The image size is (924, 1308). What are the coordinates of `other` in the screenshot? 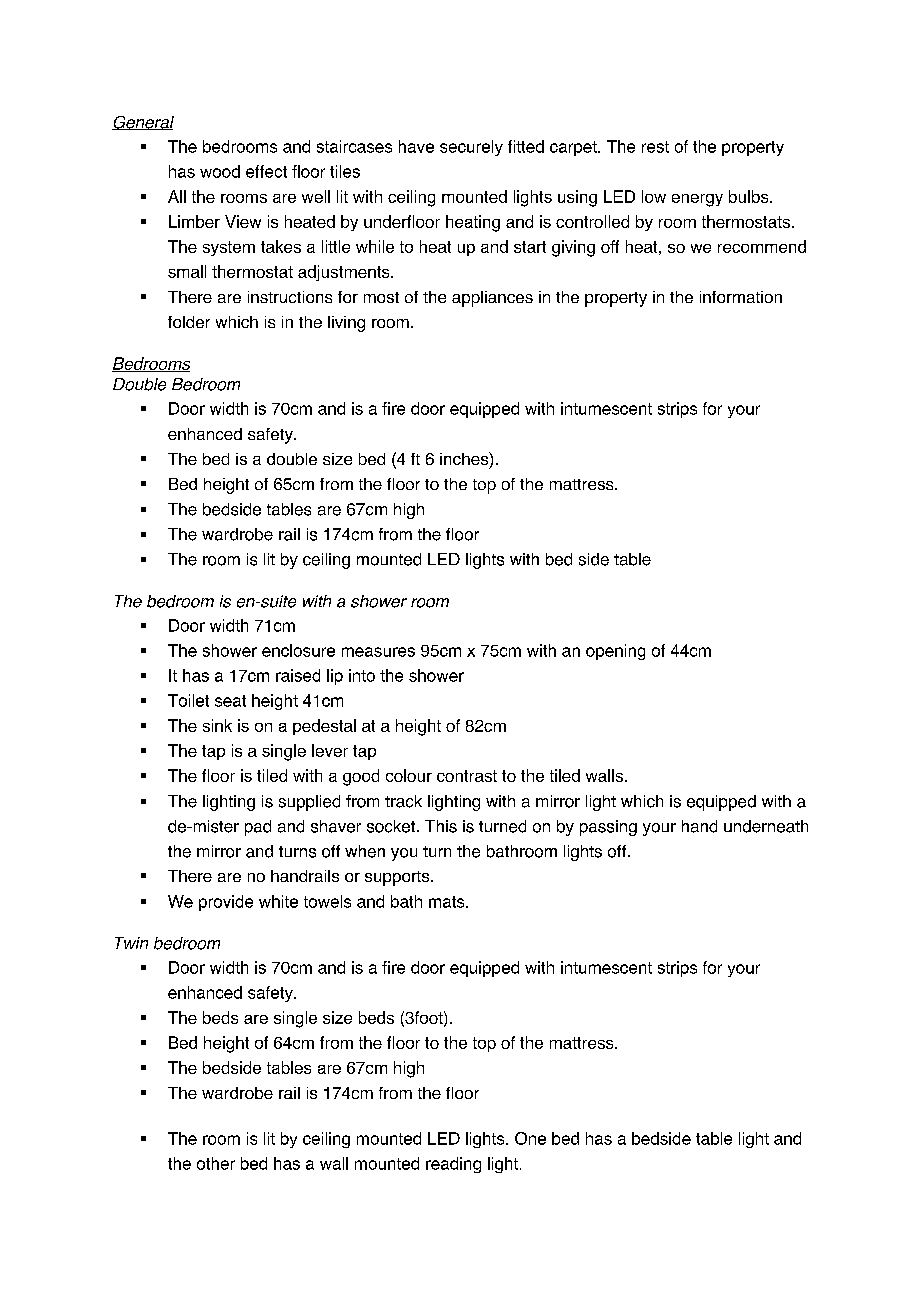 It's located at (216, 1163).
